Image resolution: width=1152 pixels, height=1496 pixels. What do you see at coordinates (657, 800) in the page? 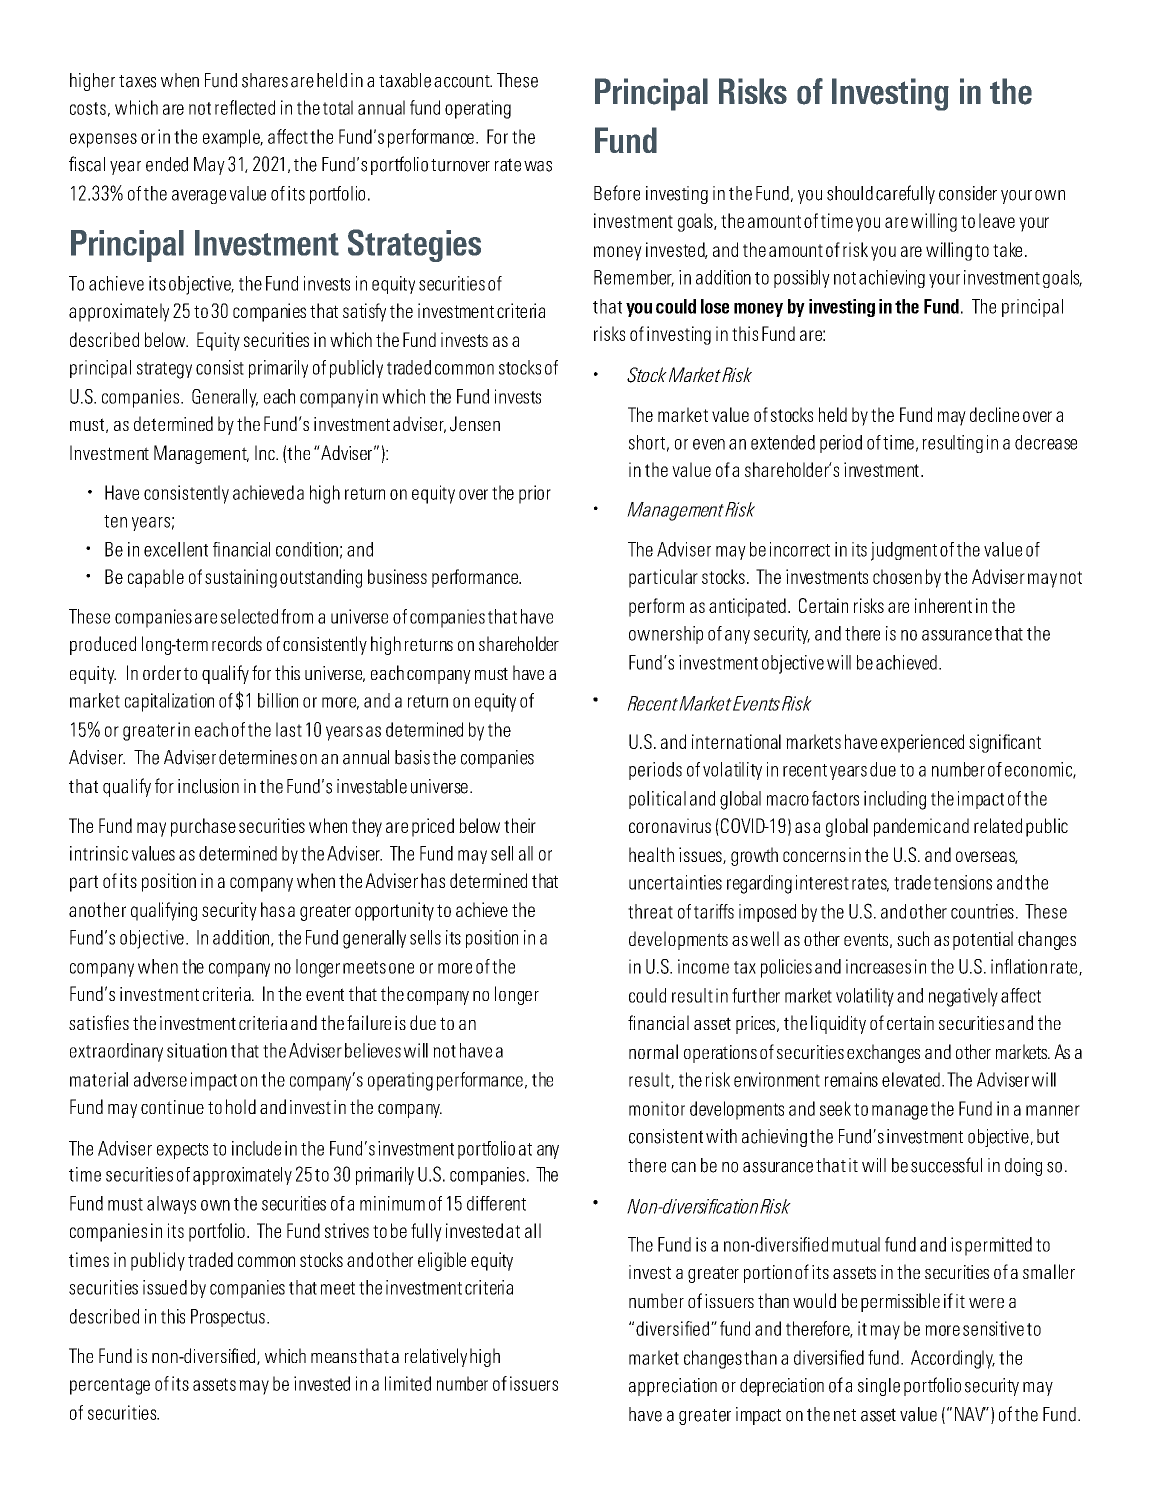
I see `political` at bounding box center [657, 800].
